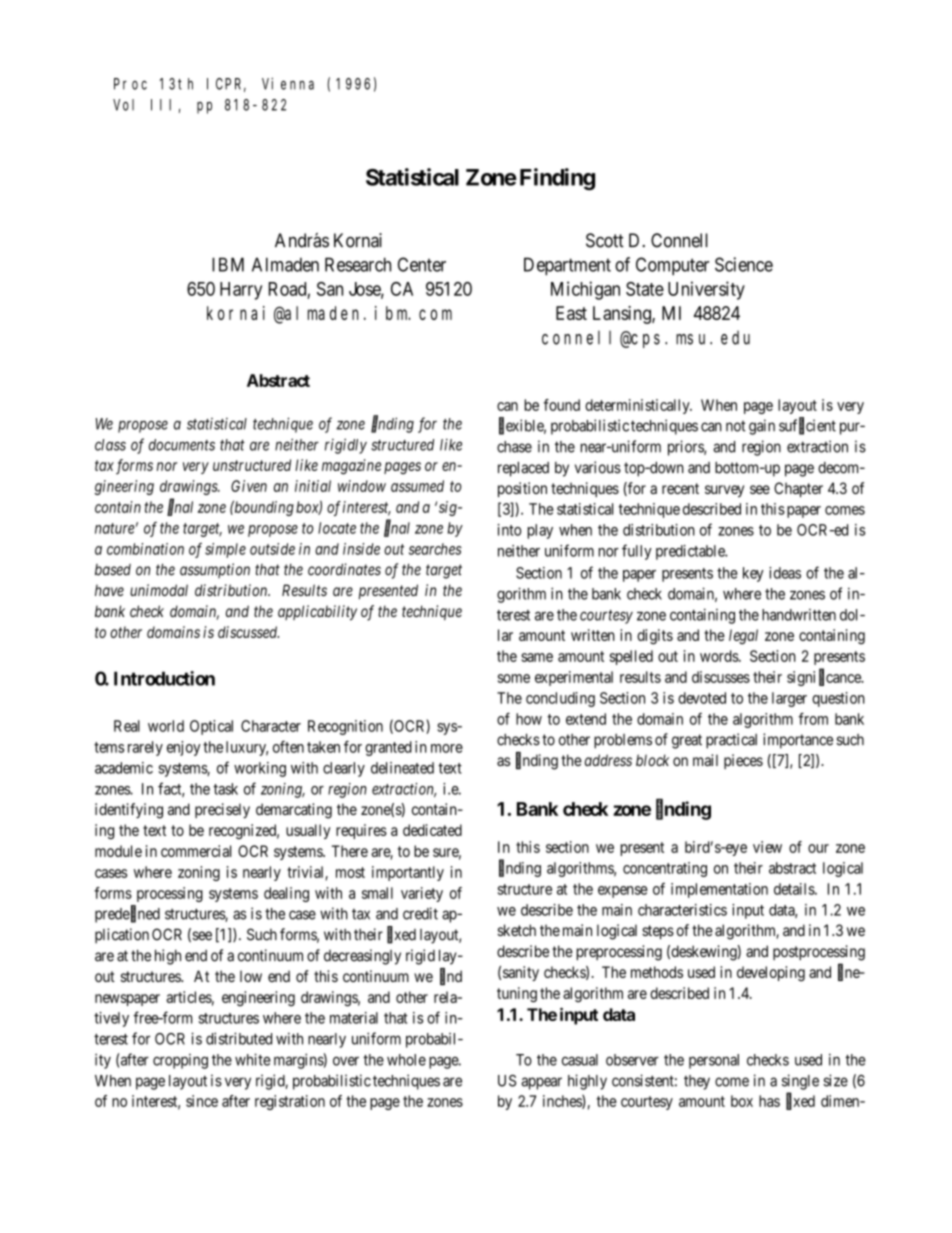  I want to click on Center, so click(422, 264).
